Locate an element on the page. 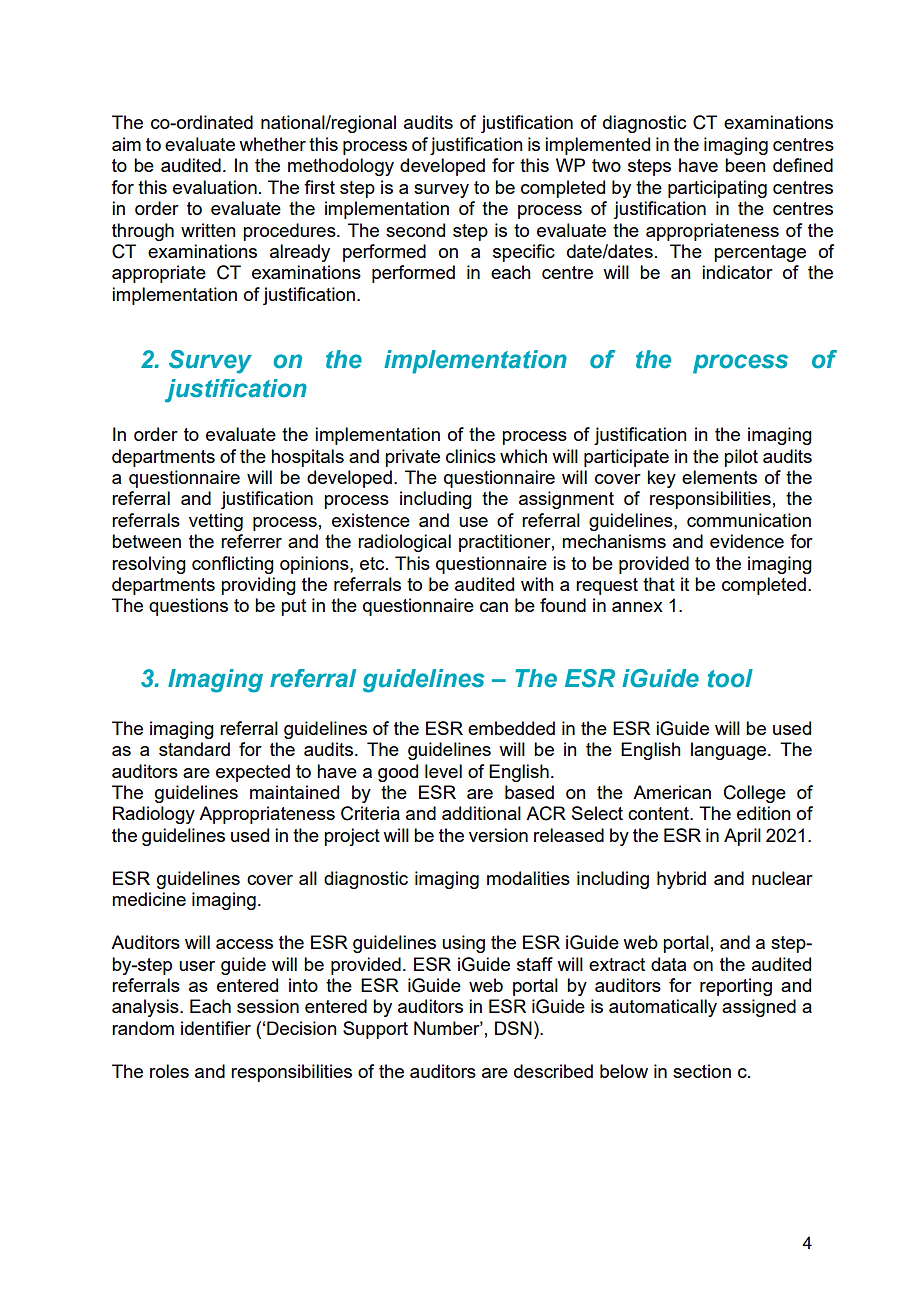 The image size is (924, 1308). already is located at coordinates (300, 253).
